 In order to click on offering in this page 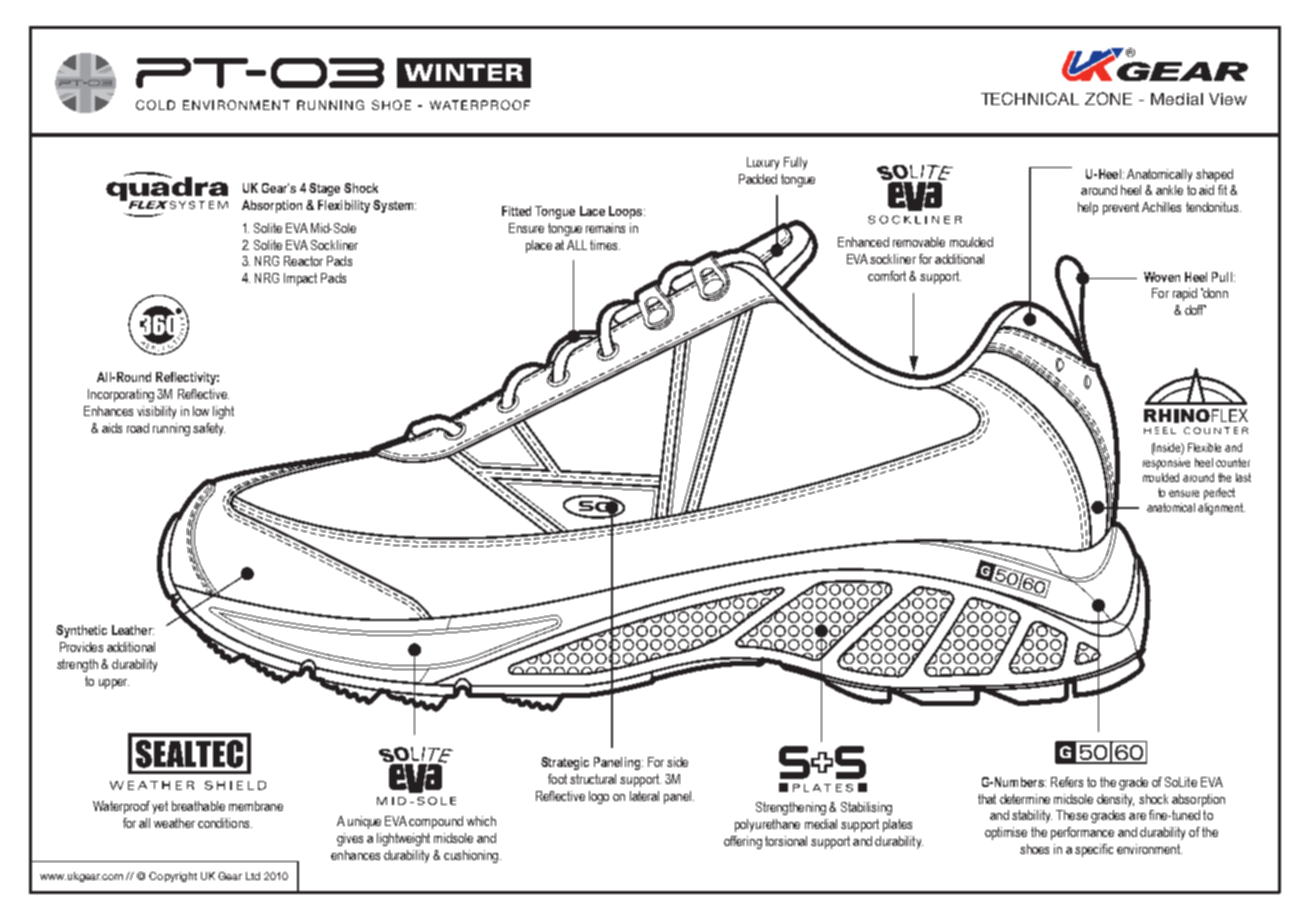, I will do `click(743, 842)`.
